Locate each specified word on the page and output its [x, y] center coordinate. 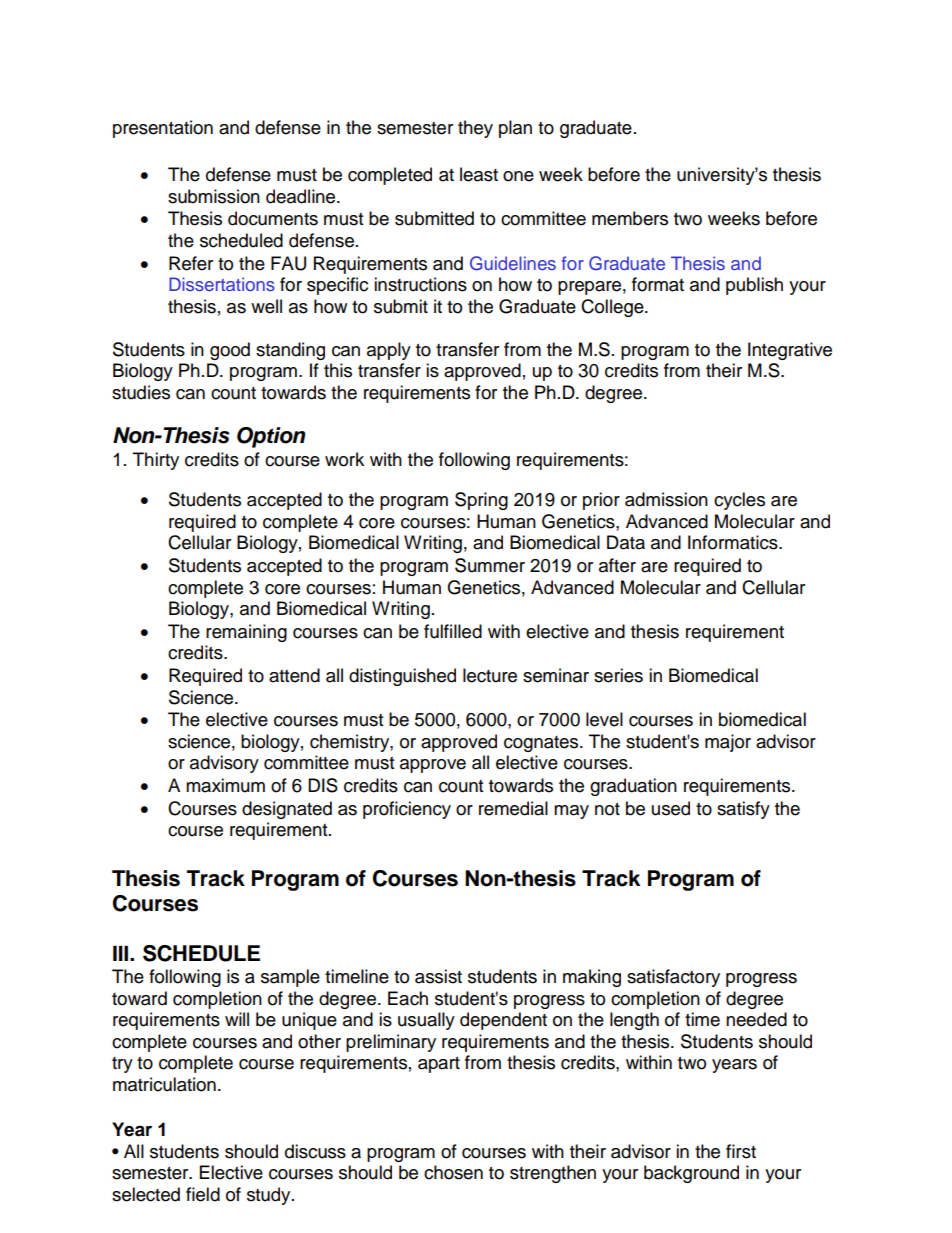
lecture [490, 675]
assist [438, 976]
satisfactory [673, 978]
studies [141, 392]
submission [214, 196]
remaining [246, 633]
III [122, 953]
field [203, 1194]
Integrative [790, 351]
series [618, 675]
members [630, 218]
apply [389, 351]
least [479, 174]
